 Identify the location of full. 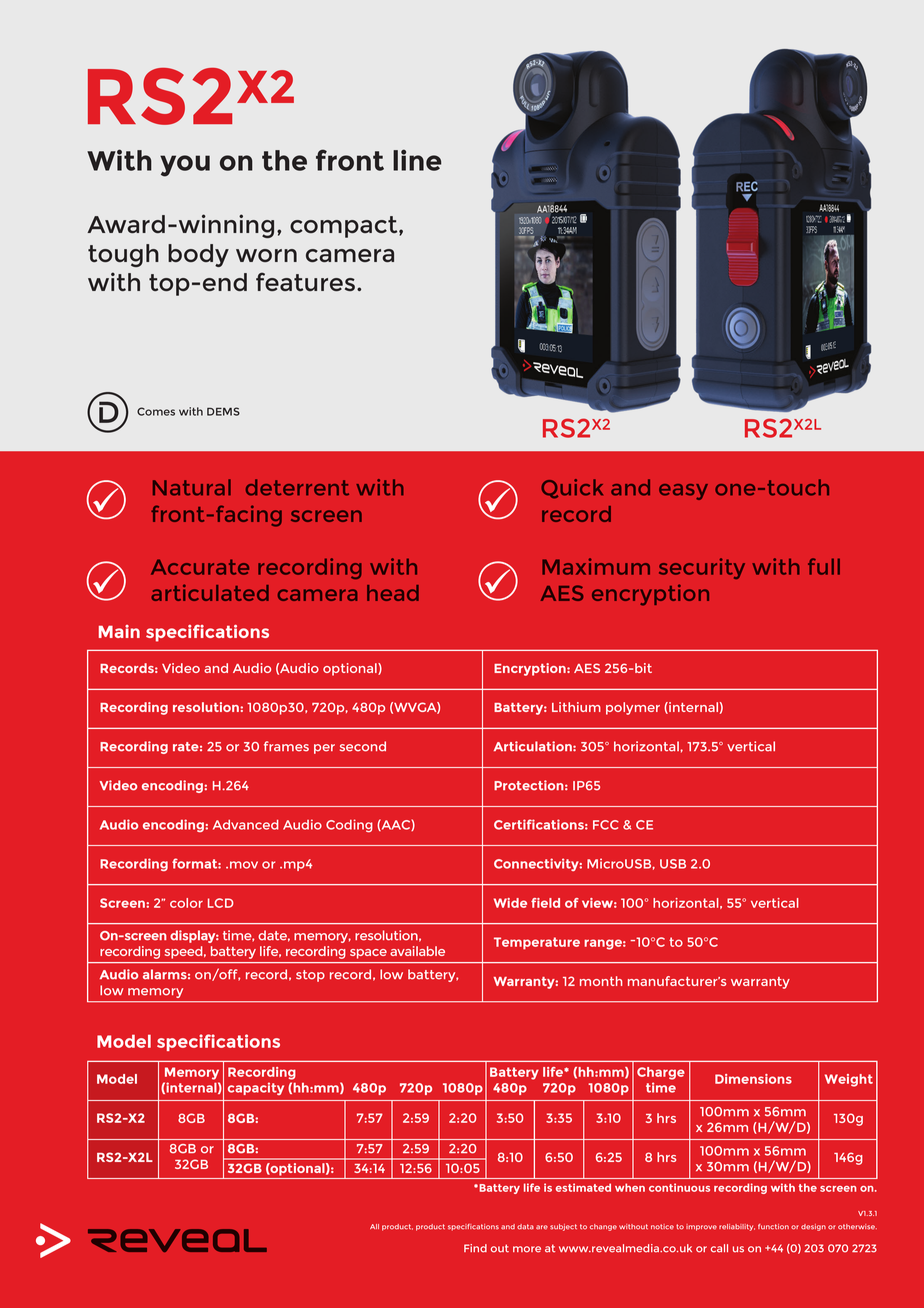
(824, 566).
